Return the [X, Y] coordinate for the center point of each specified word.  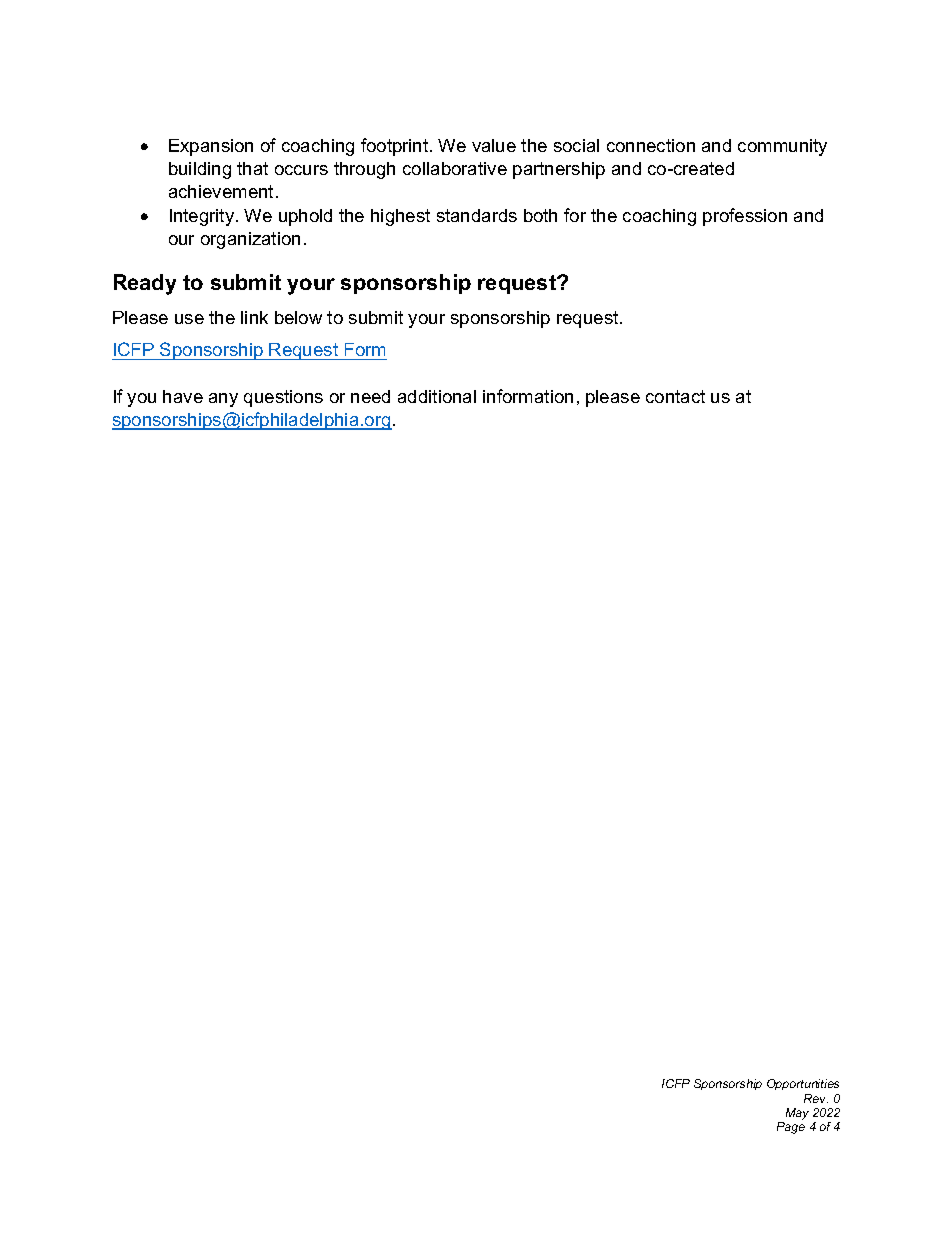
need [370, 396]
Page [791, 1128]
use [189, 319]
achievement [221, 191]
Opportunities [803, 1084]
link [254, 317]
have [183, 396]
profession [745, 217]
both [540, 215]
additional [437, 396]
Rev [816, 1098]
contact [675, 396]
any [223, 400]
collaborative [455, 168]
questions [283, 398]
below [298, 317]
